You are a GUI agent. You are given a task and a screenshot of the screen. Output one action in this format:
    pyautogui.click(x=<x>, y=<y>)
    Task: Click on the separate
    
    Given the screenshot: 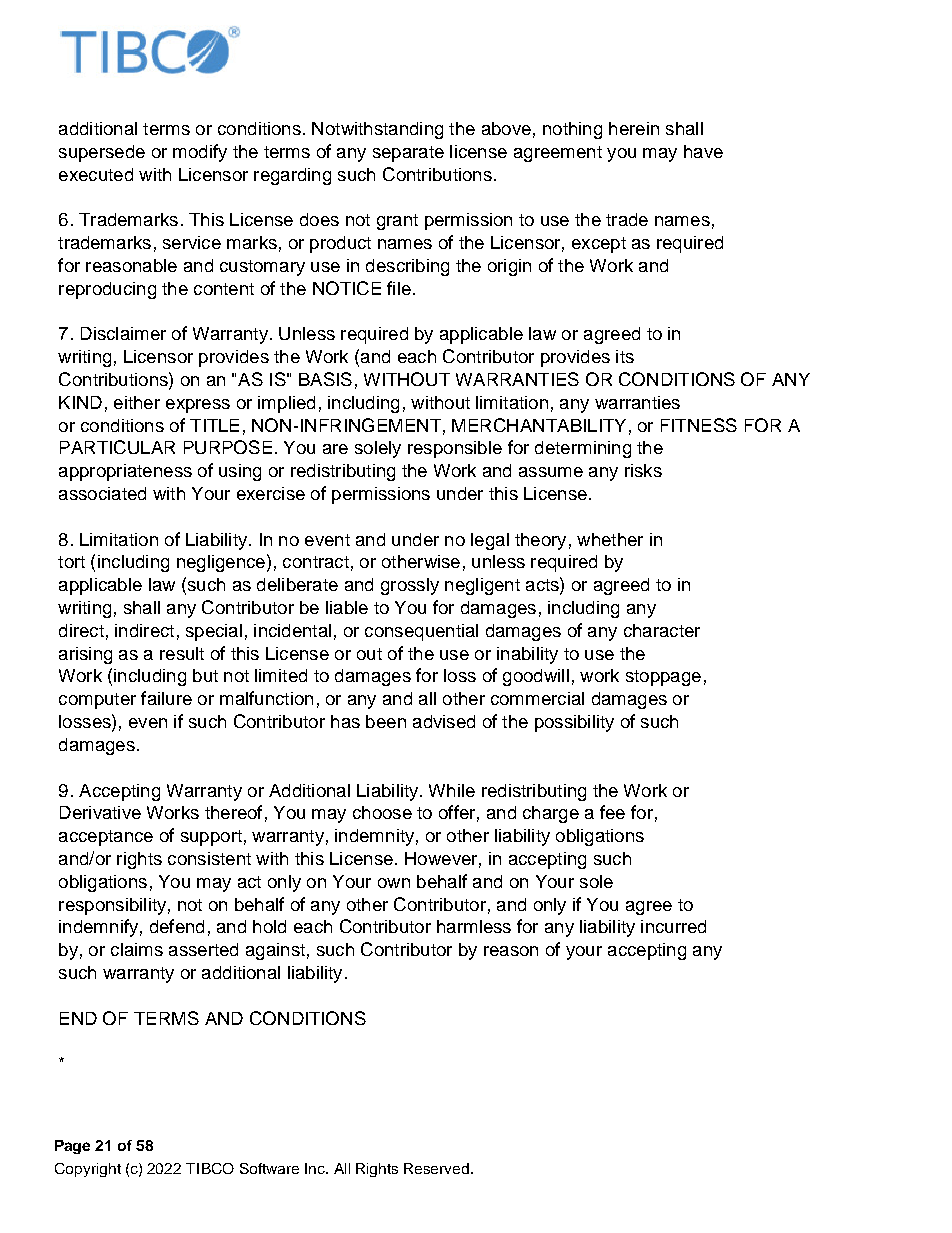 What is the action you would take?
    pyautogui.click(x=408, y=154)
